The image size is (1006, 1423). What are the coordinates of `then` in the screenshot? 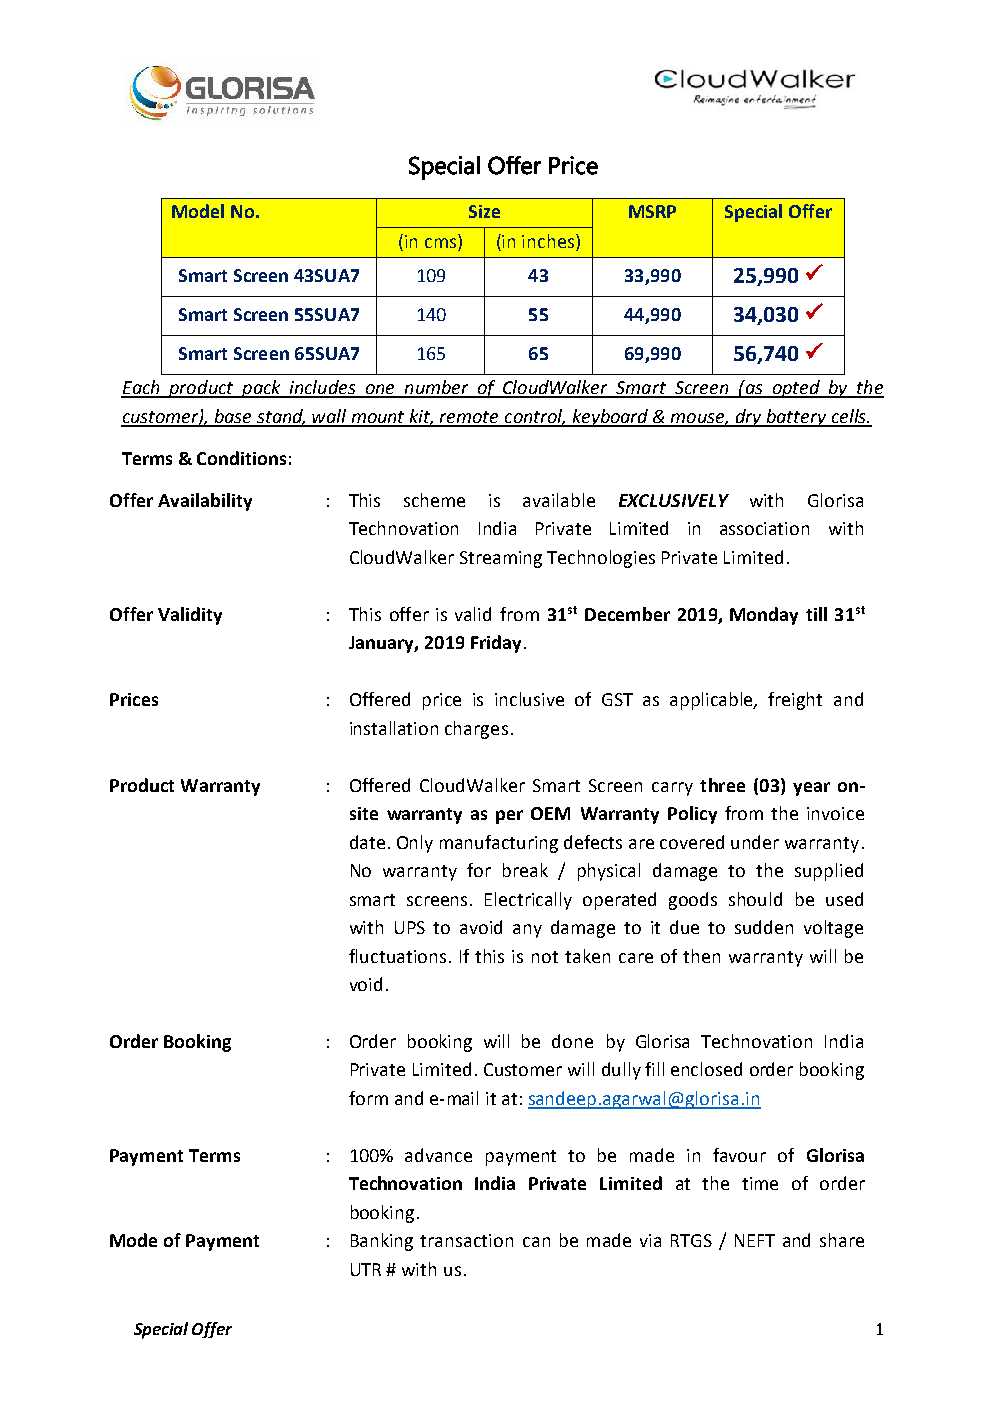 It's located at (701, 956).
